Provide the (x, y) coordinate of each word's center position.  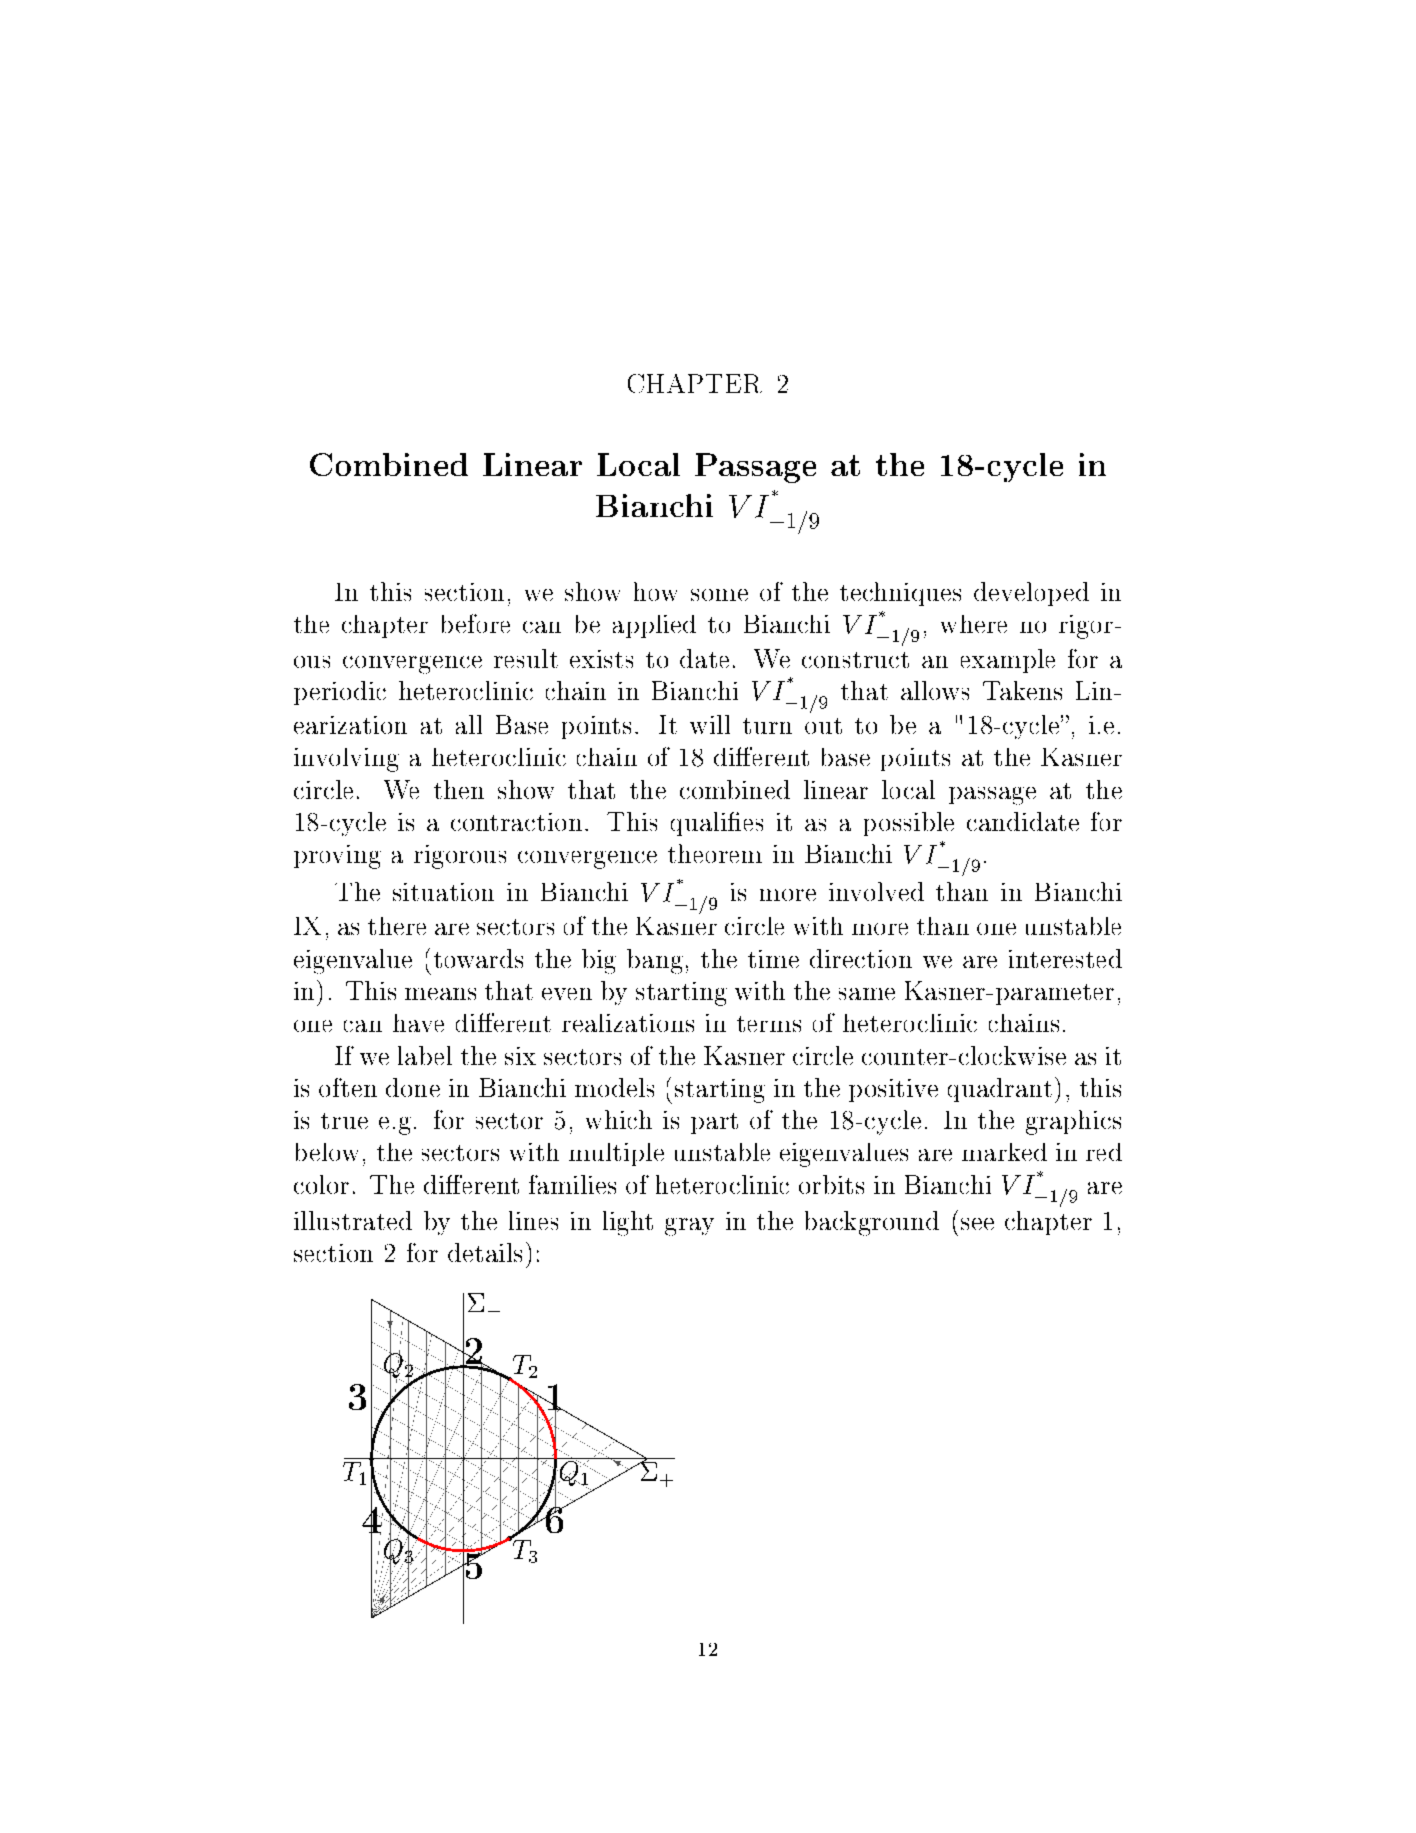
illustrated (353, 1220)
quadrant (1000, 1090)
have (418, 1023)
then (459, 789)
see (977, 1224)
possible (909, 824)
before (476, 623)
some (719, 595)
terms (769, 1024)
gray (689, 1227)
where (974, 624)
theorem (715, 853)
